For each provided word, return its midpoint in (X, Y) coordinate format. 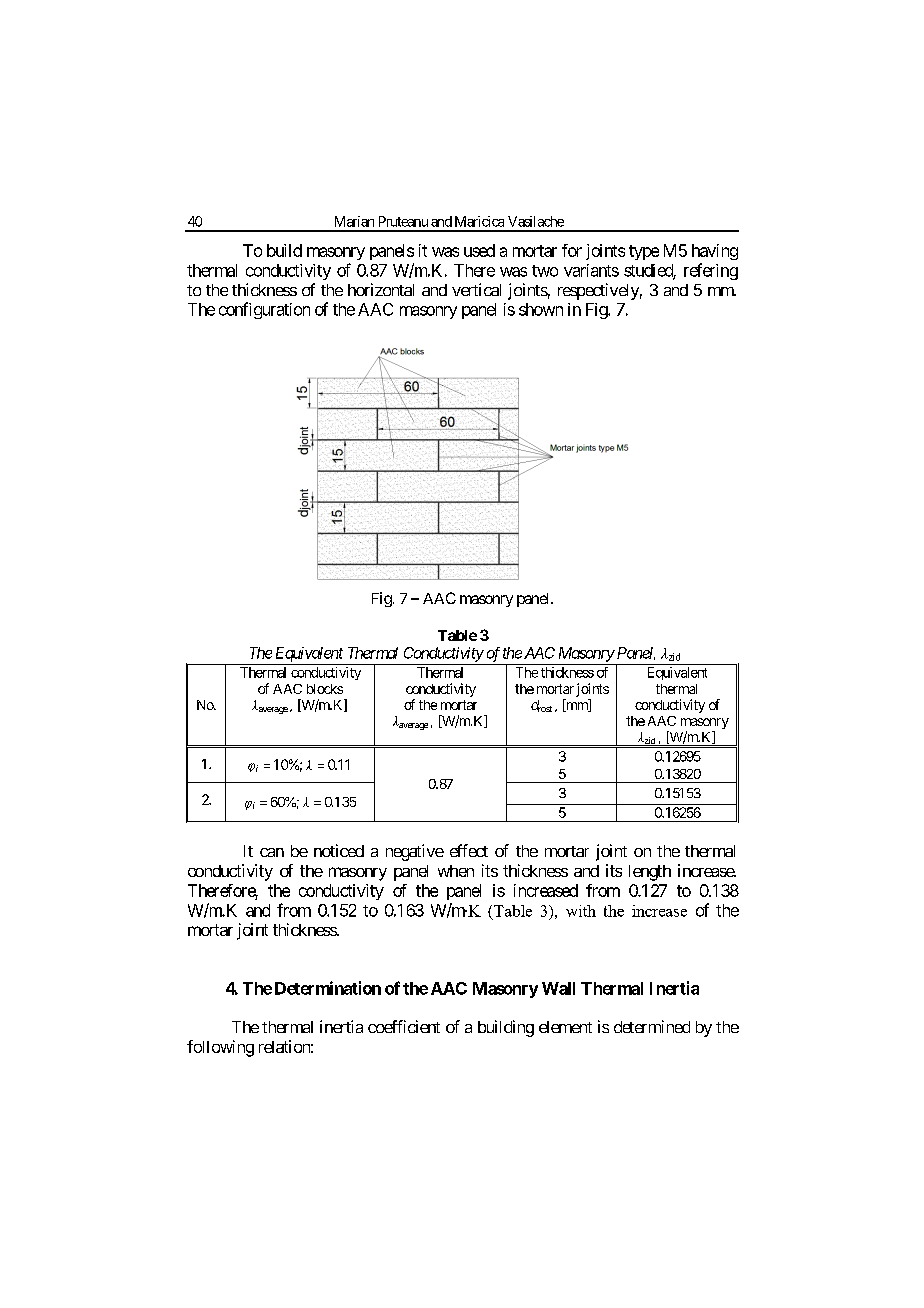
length (650, 873)
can (272, 852)
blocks (325, 689)
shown (541, 309)
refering (711, 271)
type (644, 252)
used (479, 250)
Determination (328, 988)
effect (469, 850)
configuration (264, 310)
